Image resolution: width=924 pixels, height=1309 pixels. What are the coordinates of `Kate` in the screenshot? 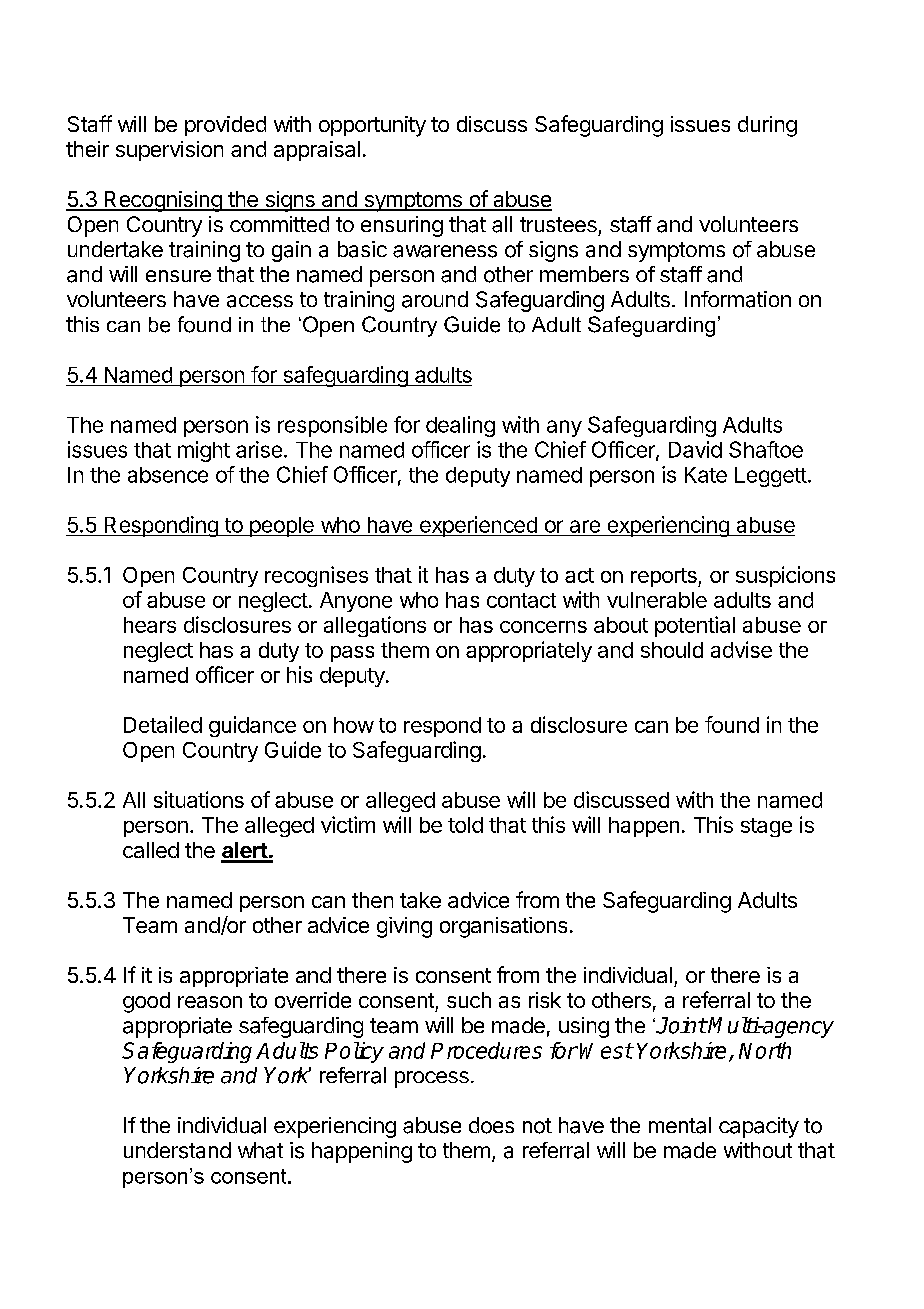 It's located at (706, 475).
